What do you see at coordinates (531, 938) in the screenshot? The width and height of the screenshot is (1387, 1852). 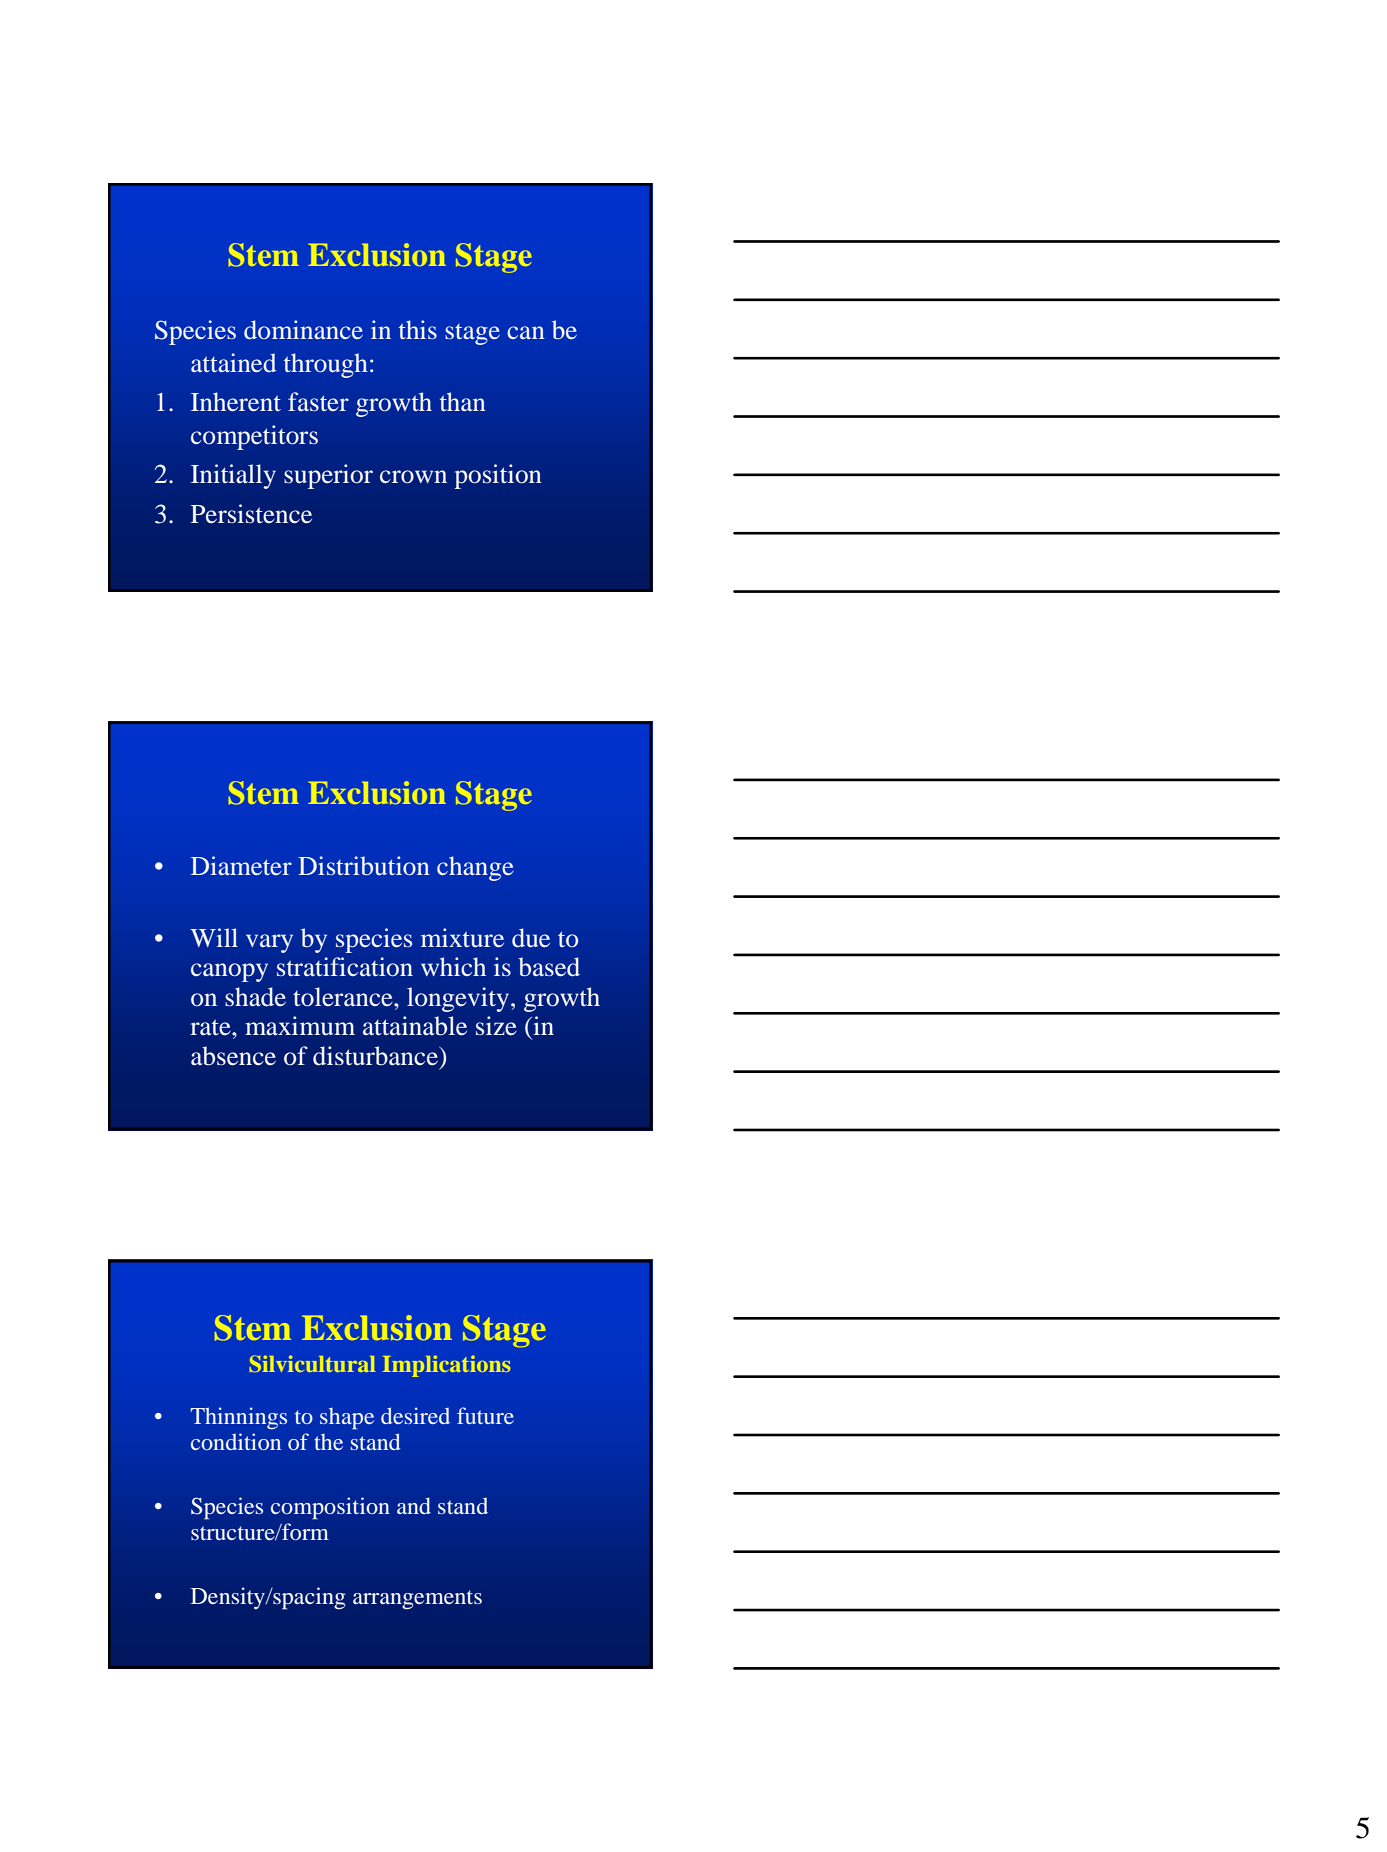 I see `due` at bounding box center [531, 938].
